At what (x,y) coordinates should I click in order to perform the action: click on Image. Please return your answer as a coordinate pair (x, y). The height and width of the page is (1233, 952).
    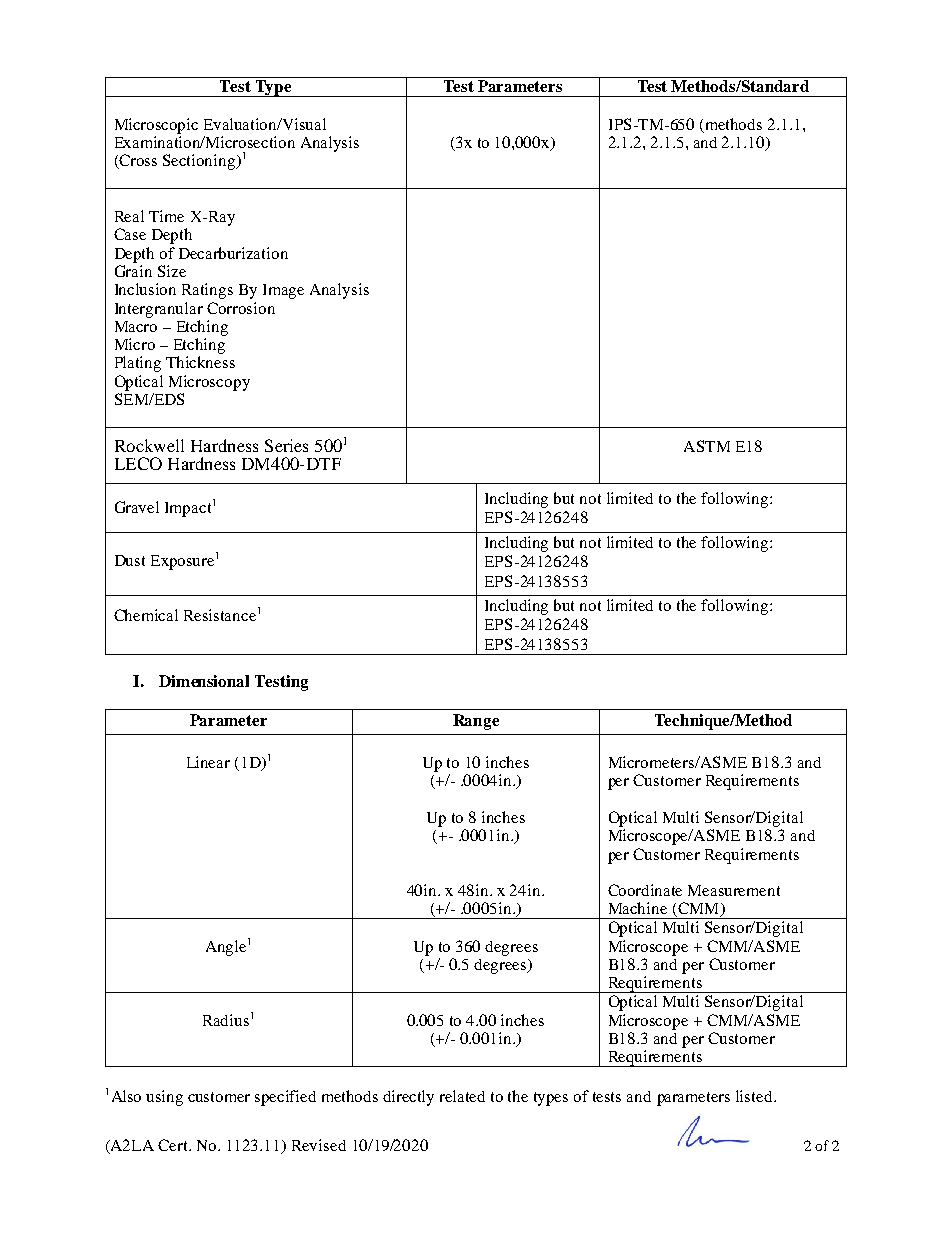
    Looking at the image, I should click on (283, 291).
